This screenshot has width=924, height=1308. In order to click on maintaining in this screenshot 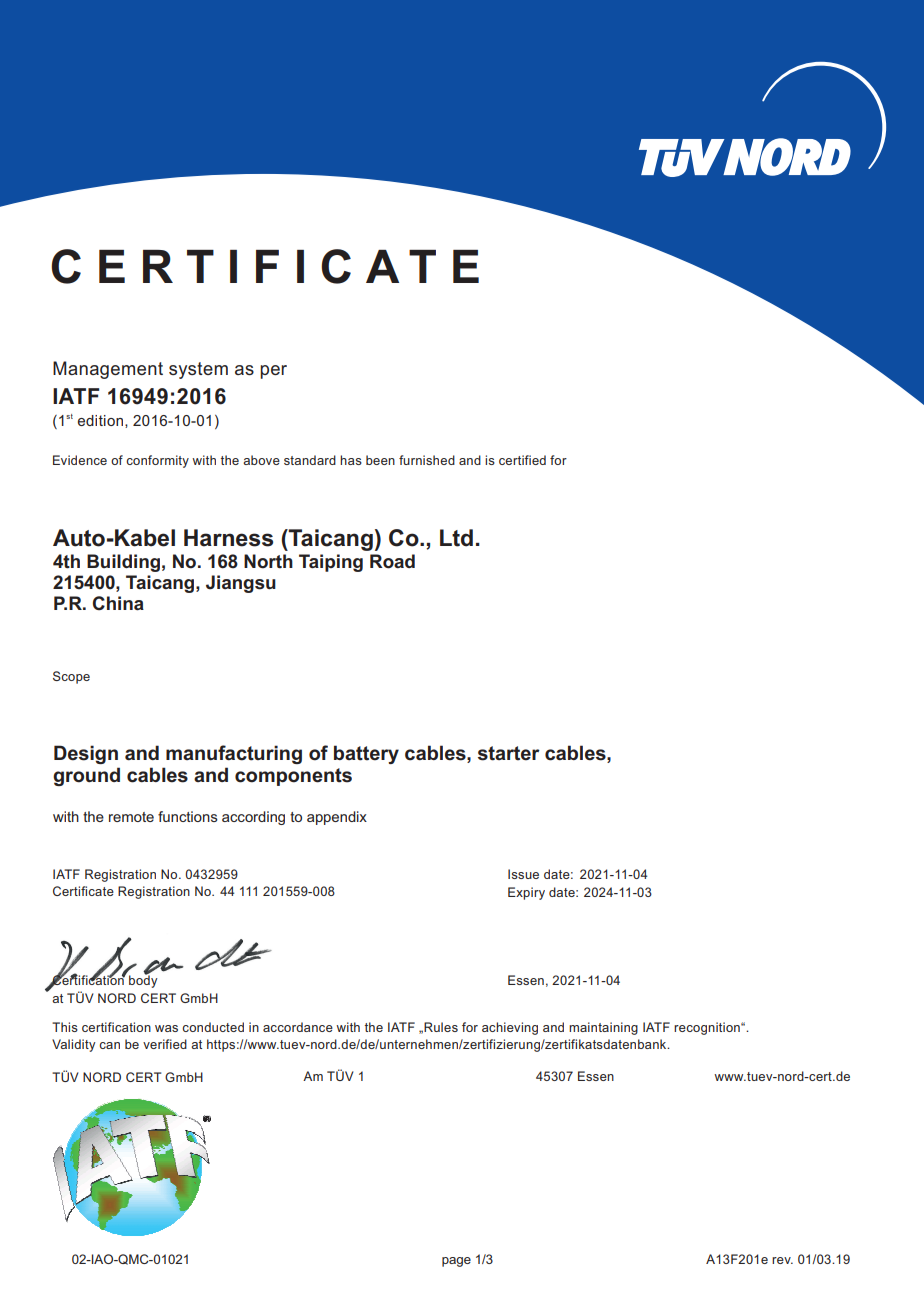, I will do `click(603, 1028)`.
